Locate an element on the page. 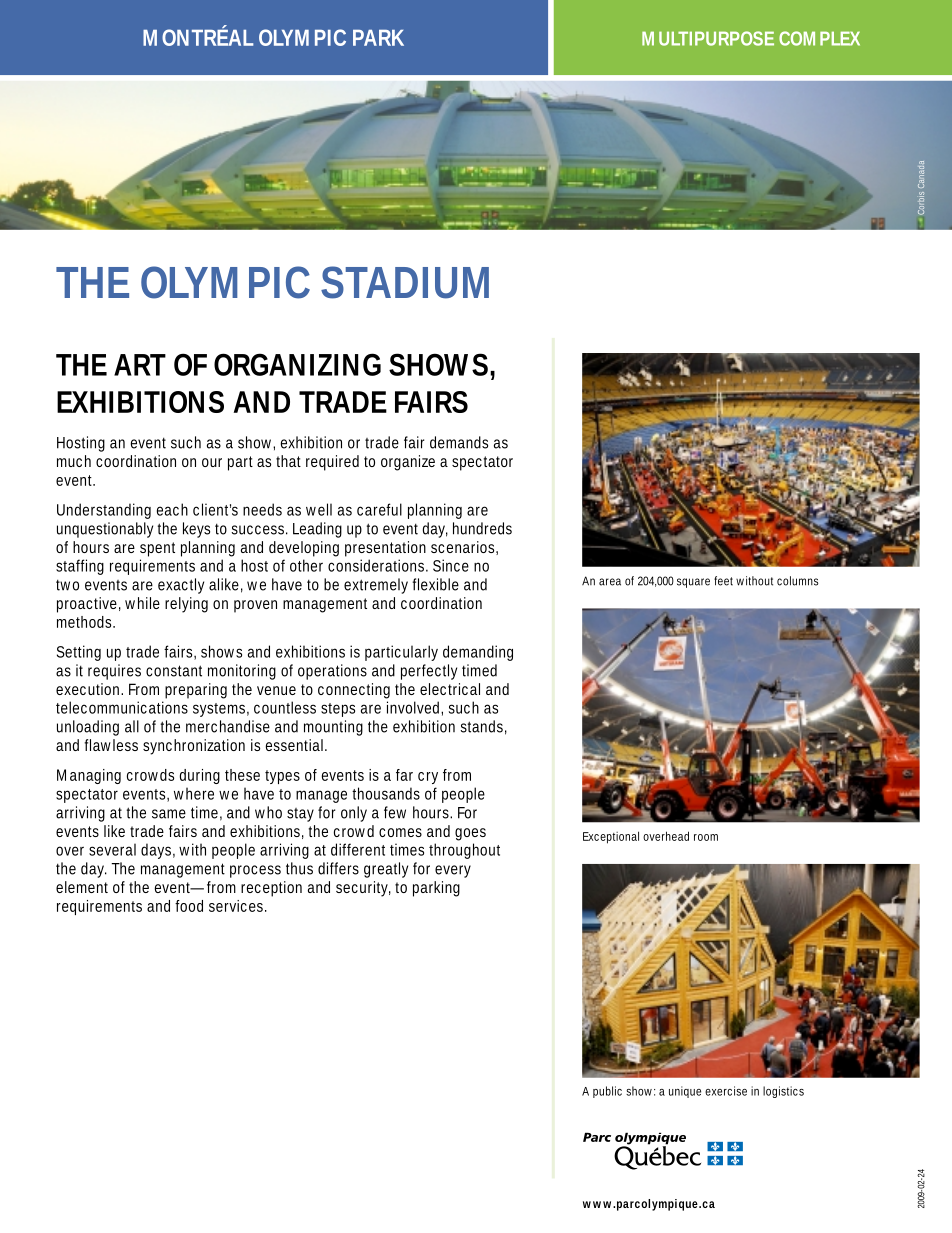 This document has height=1233, width=952. MULTIPURPOSE is located at coordinates (708, 38).
